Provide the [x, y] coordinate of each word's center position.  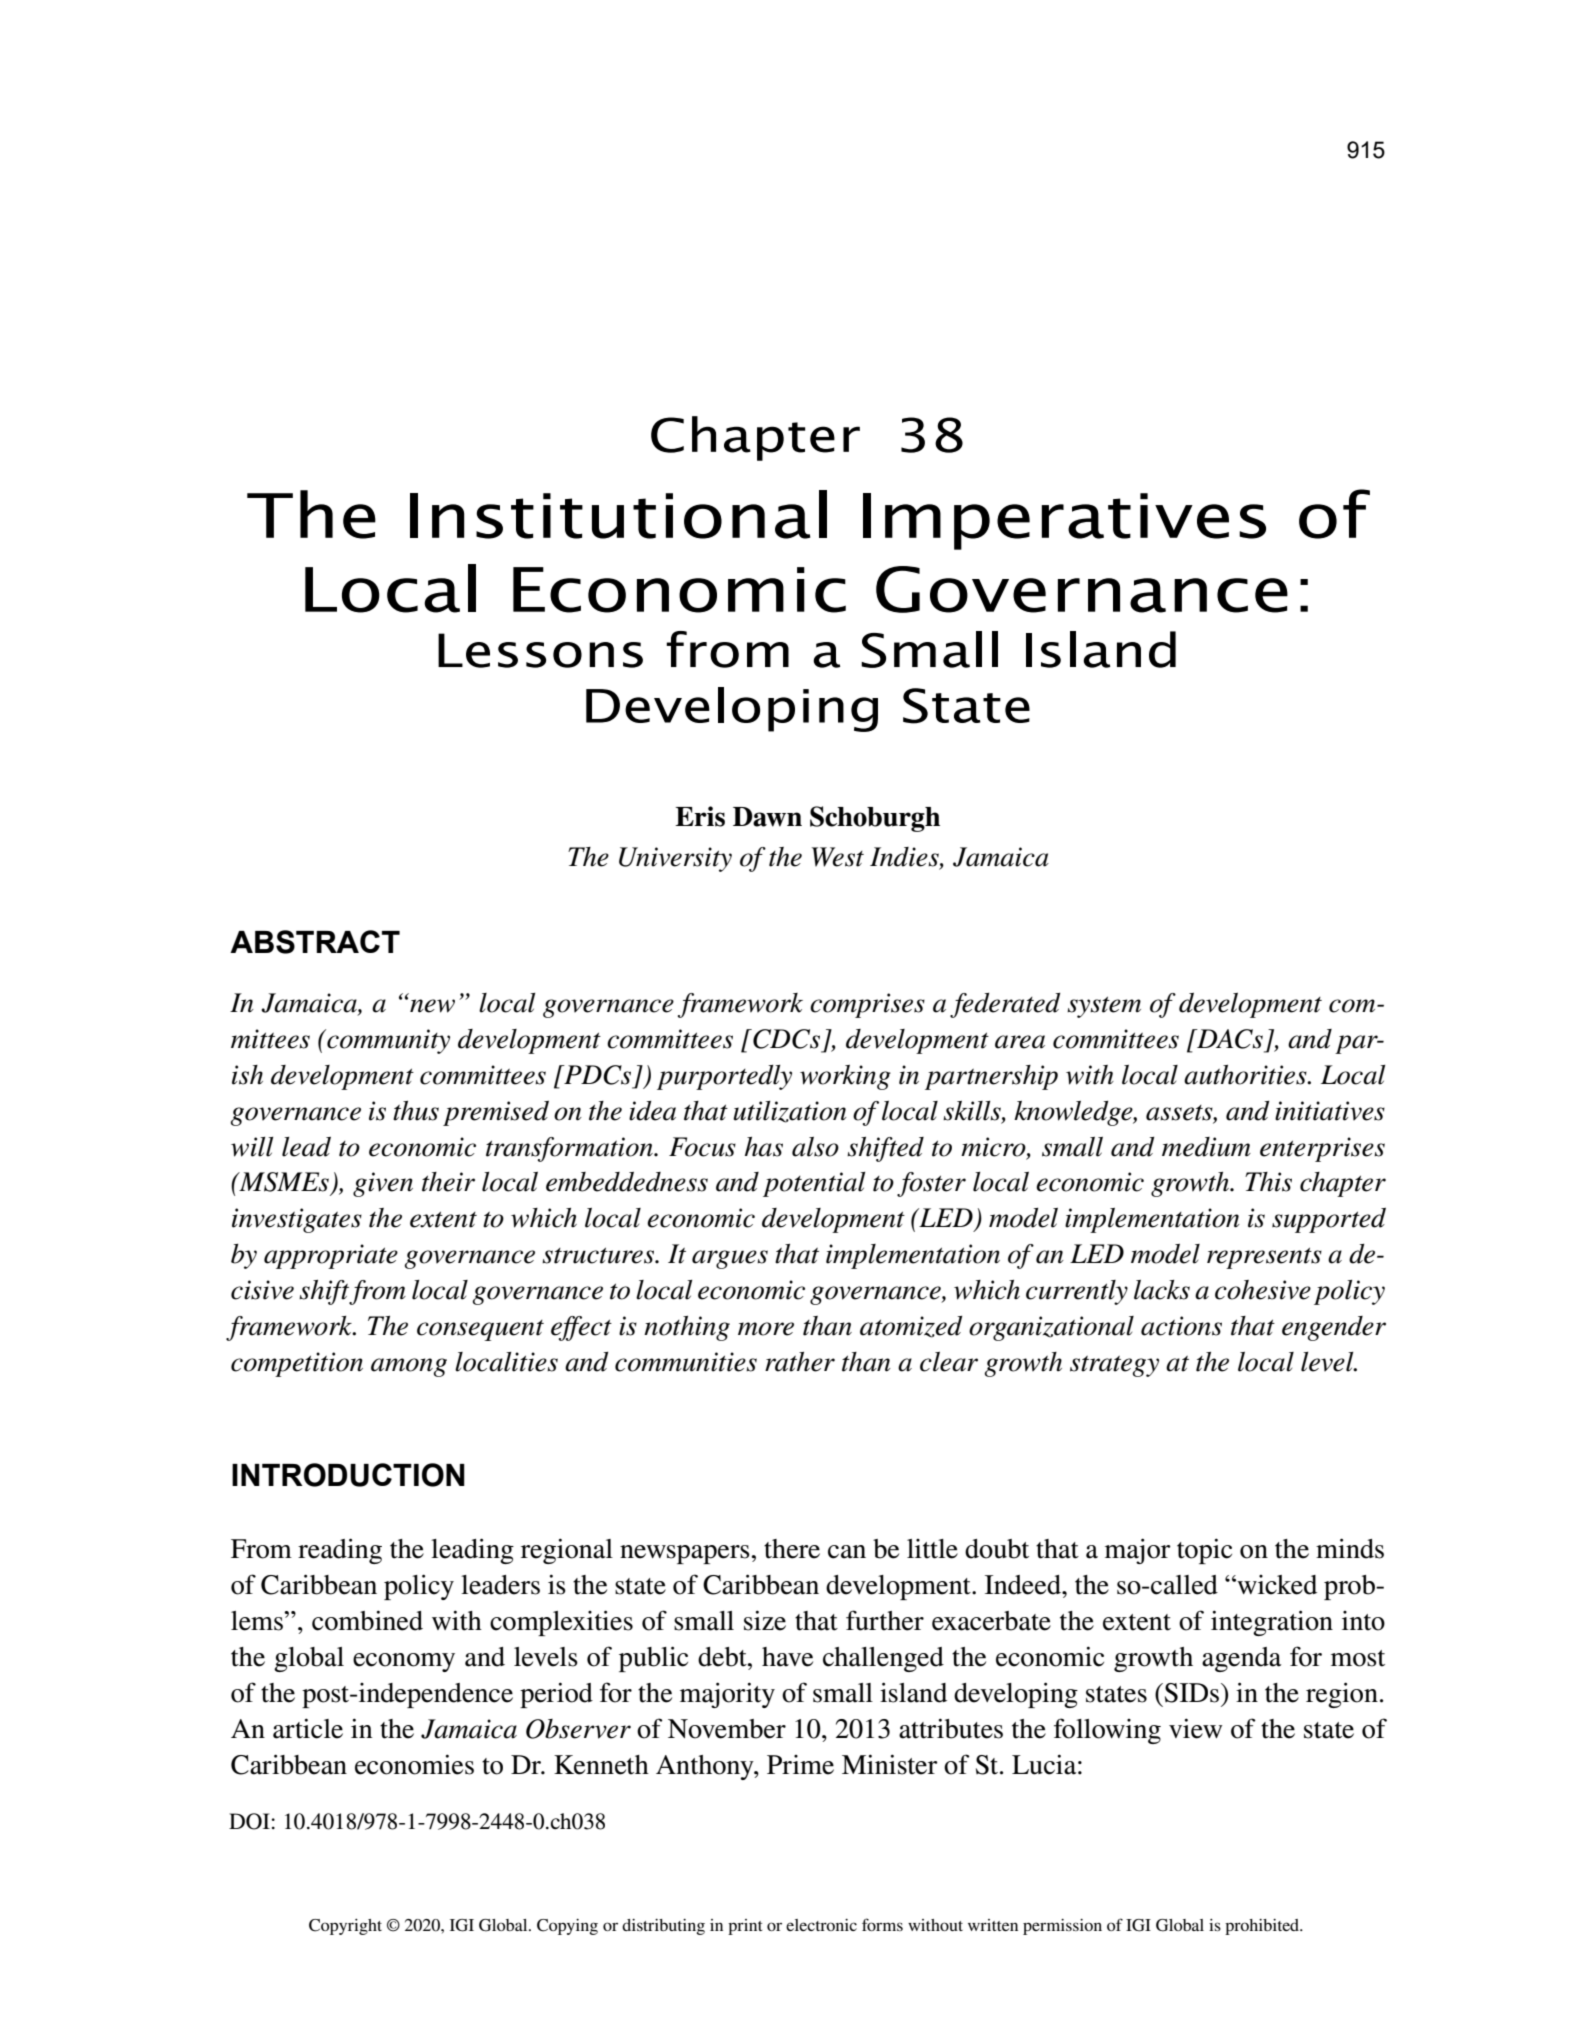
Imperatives [1064, 521]
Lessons [540, 650]
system [1104, 1007]
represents [1264, 1258]
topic [1204, 1551]
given [383, 1184]
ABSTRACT [315, 942]
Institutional [618, 514]
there [792, 1549]
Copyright [345, 1927]
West [838, 857]
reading [340, 1551]
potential [814, 1184]
